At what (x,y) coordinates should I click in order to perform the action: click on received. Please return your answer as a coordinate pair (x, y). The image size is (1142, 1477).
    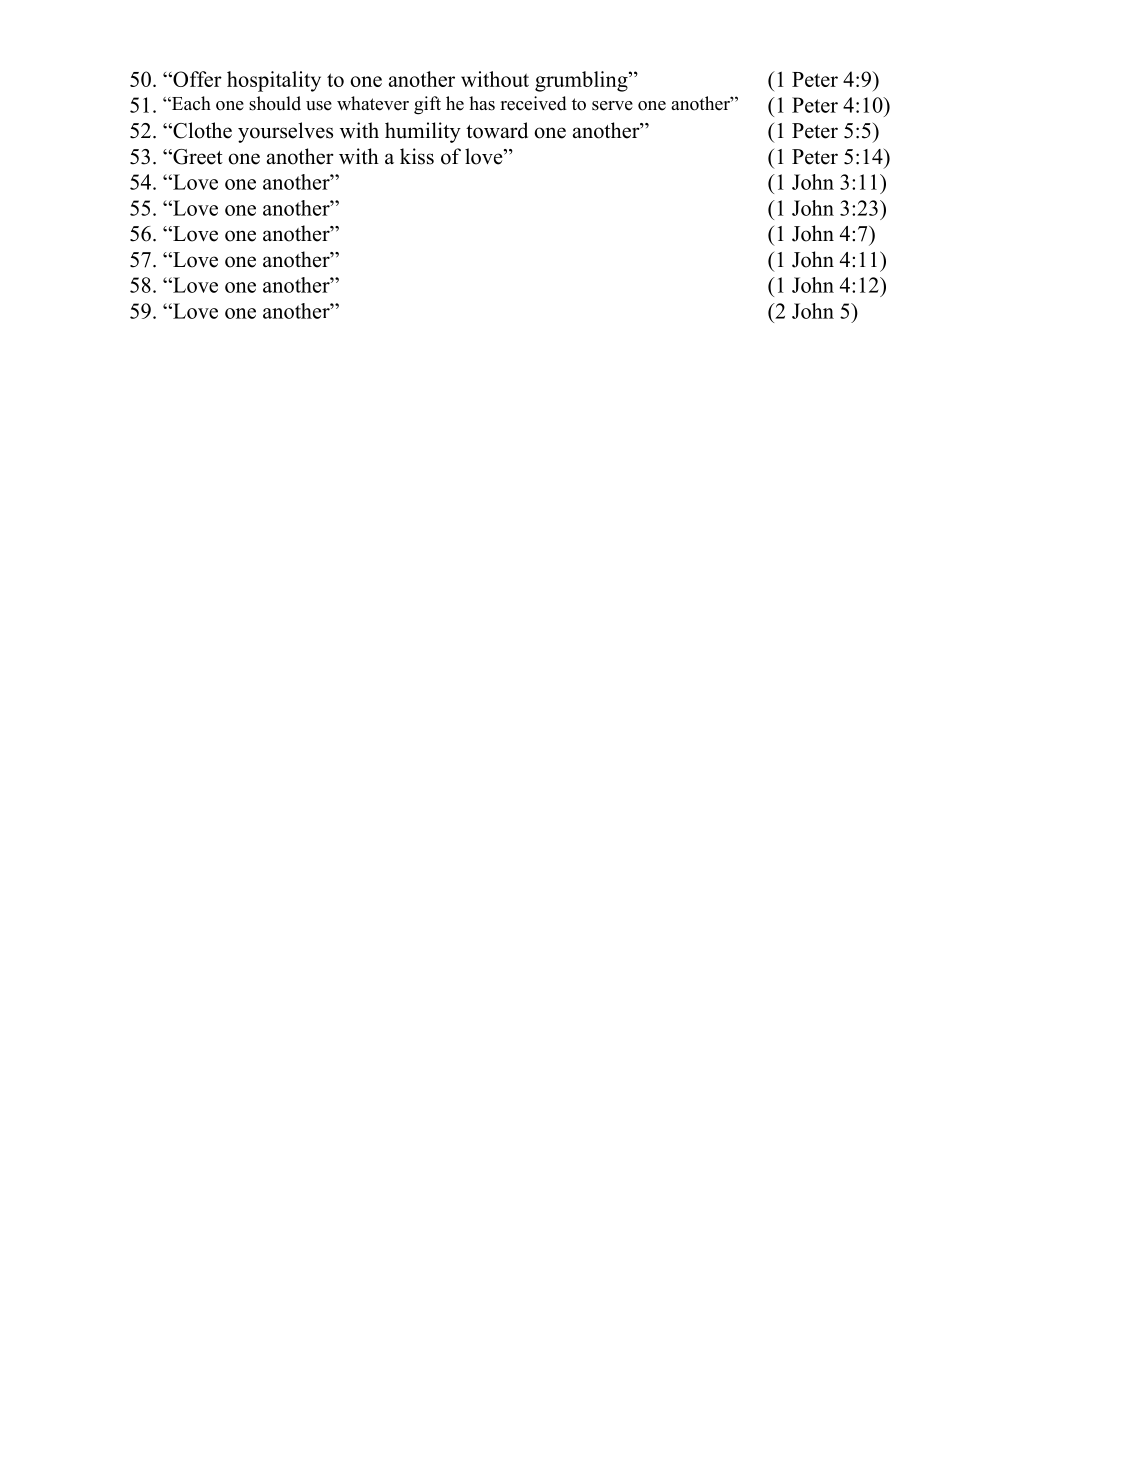
    Looking at the image, I should click on (533, 103).
